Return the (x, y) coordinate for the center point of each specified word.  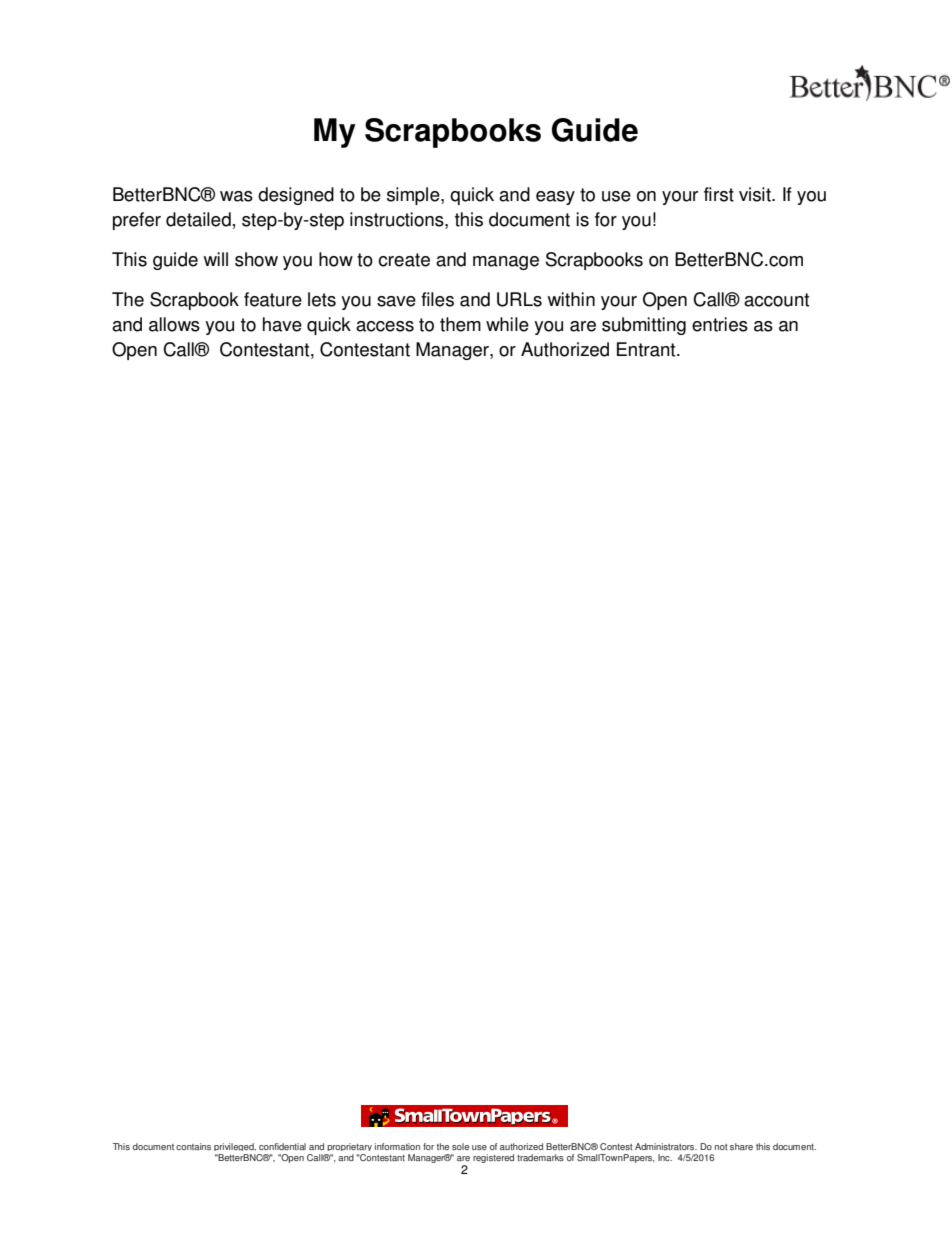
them (460, 324)
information (397, 1146)
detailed (198, 219)
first (719, 194)
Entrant (647, 349)
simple (414, 196)
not (721, 1147)
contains (193, 1146)
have (282, 324)
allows (174, 324)
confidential (282, 1146)
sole (460, 1146)
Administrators (666, 1146)
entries (720, 324)
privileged (235, 1147)
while (507, 324)
